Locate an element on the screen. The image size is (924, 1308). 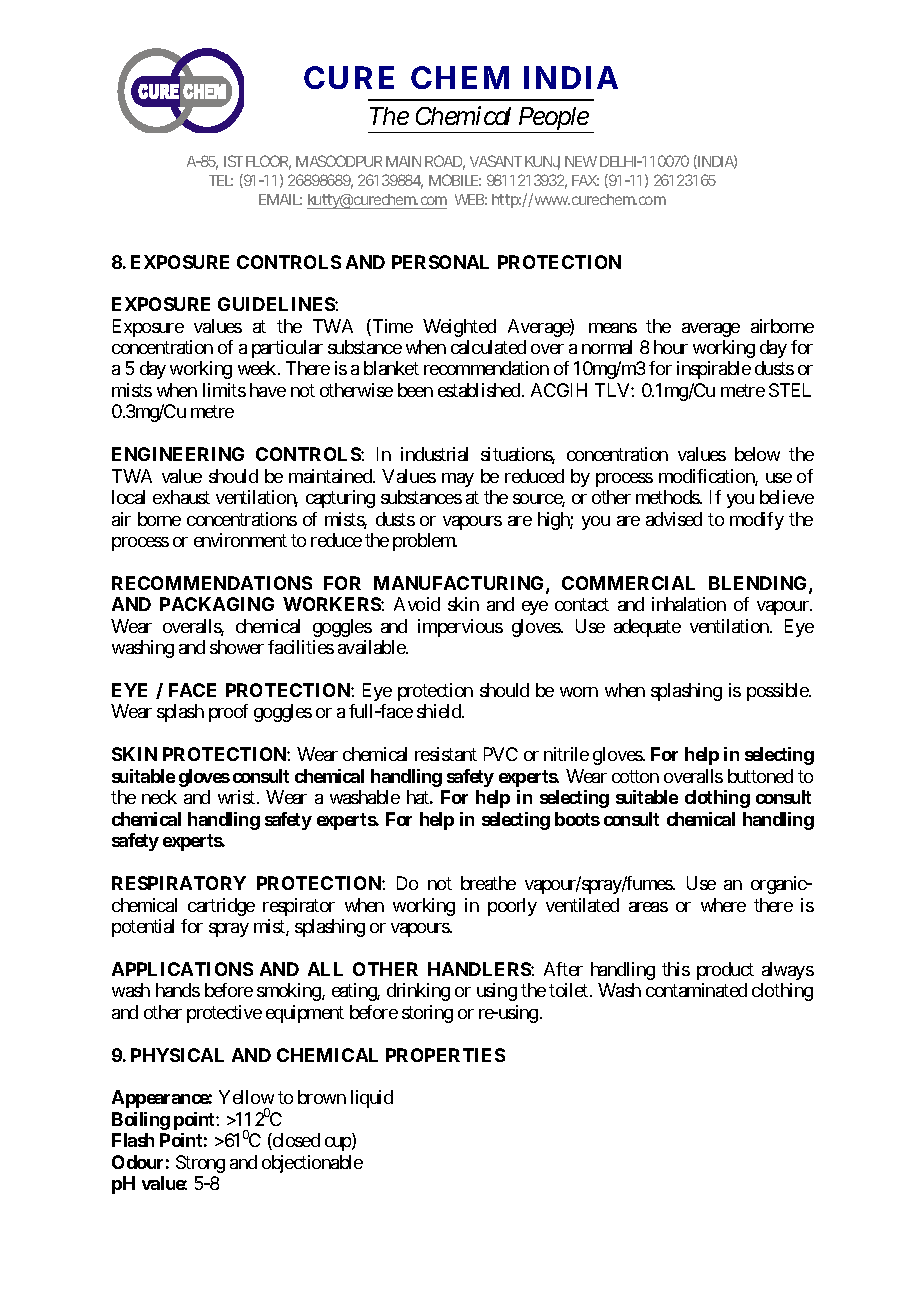
FAX is located at coordinates (584, 180).
